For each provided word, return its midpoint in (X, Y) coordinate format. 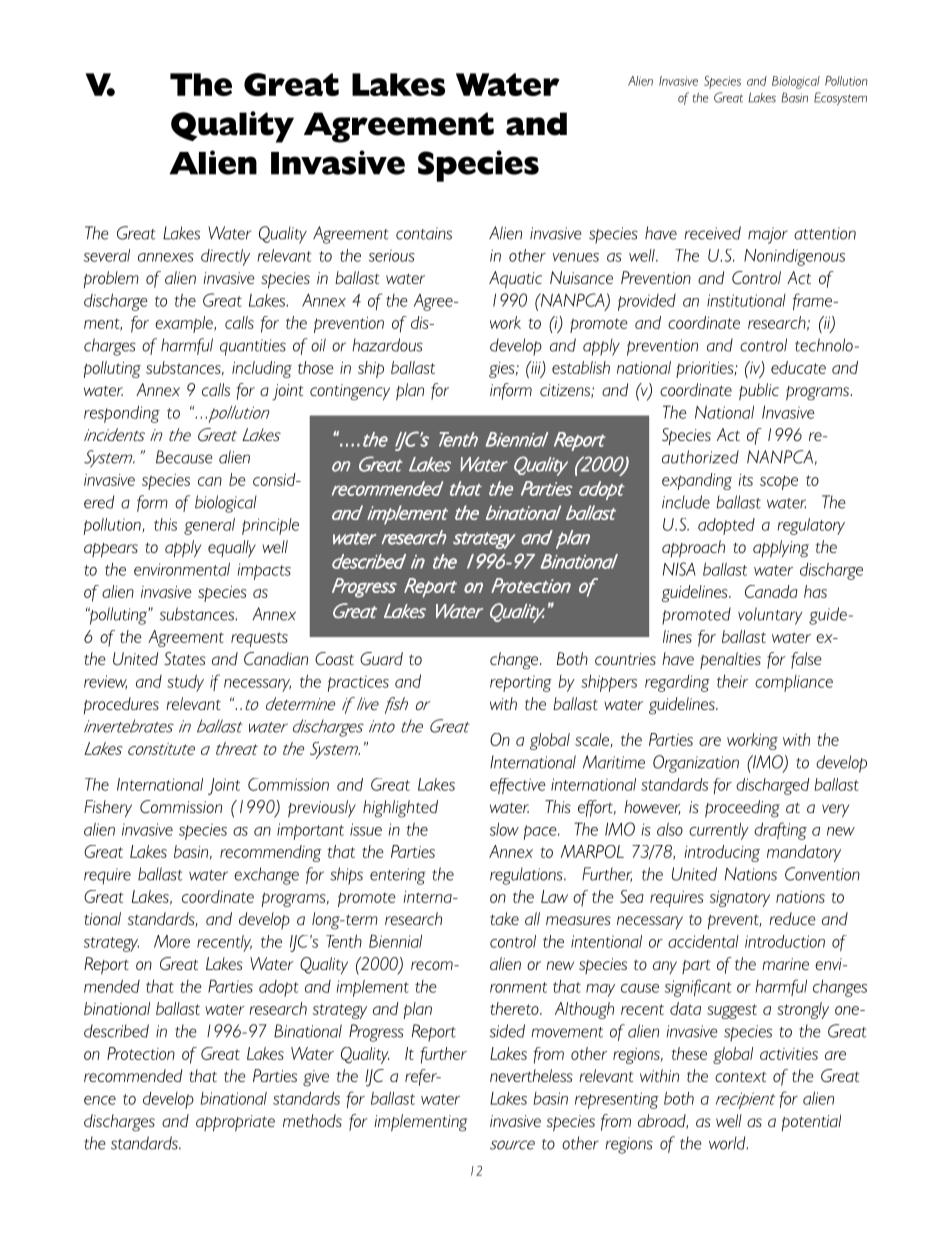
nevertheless (531, 1075)
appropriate (235, 1123)
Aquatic (515, 280)
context (740, 1077)
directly (225, 257)
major (768, 235)
